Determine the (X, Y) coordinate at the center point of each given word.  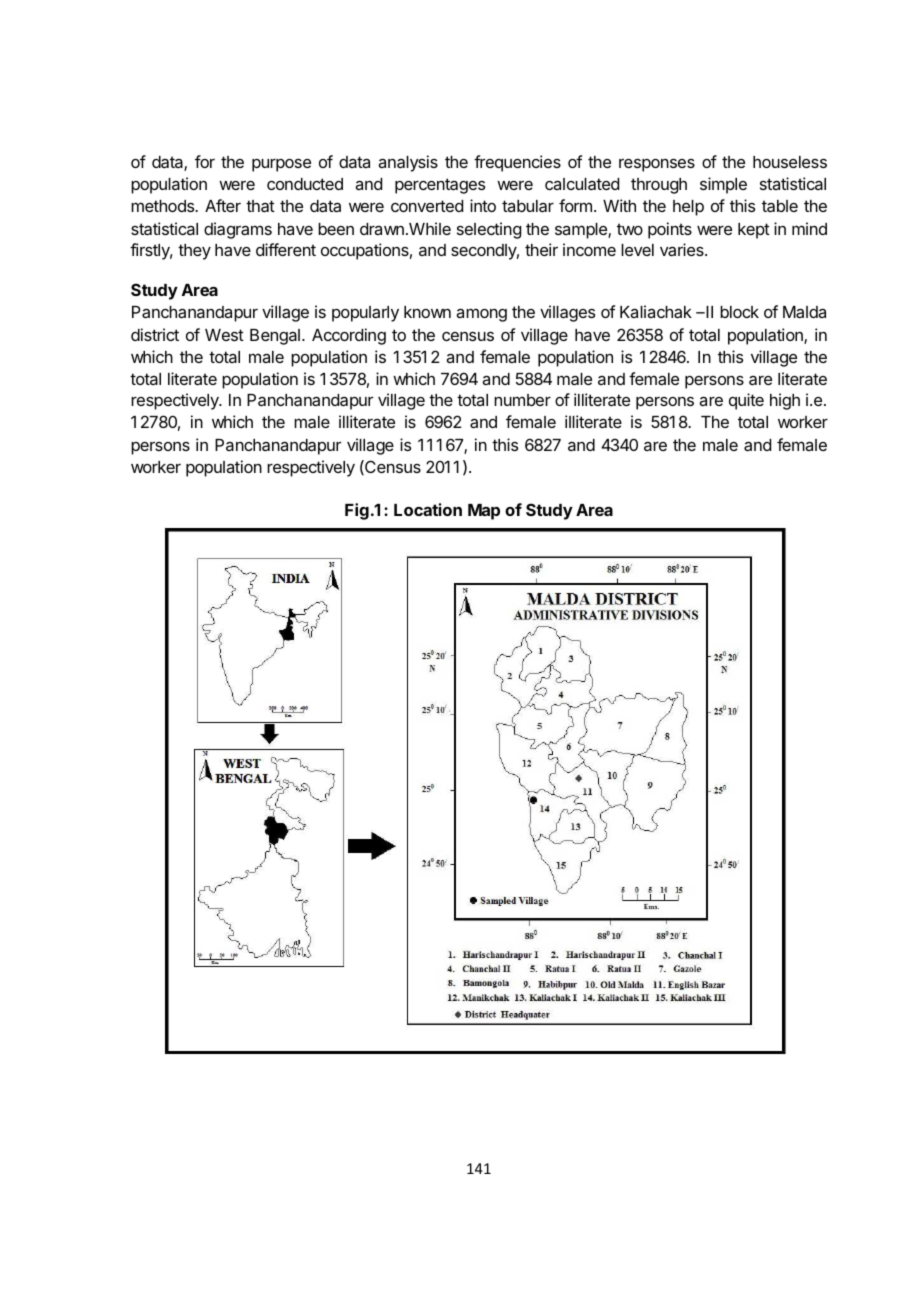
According (349, 336)
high (785, 401)
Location (428, 509)
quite (746, 401)
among (481, 315)
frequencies (517, 163)
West (224, 335)
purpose (281, 165)
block (739, 312)
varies (683, 249)
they (194, 252)
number (522, 400)
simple (723, 185)
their (541, 249)
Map (484, 512)
